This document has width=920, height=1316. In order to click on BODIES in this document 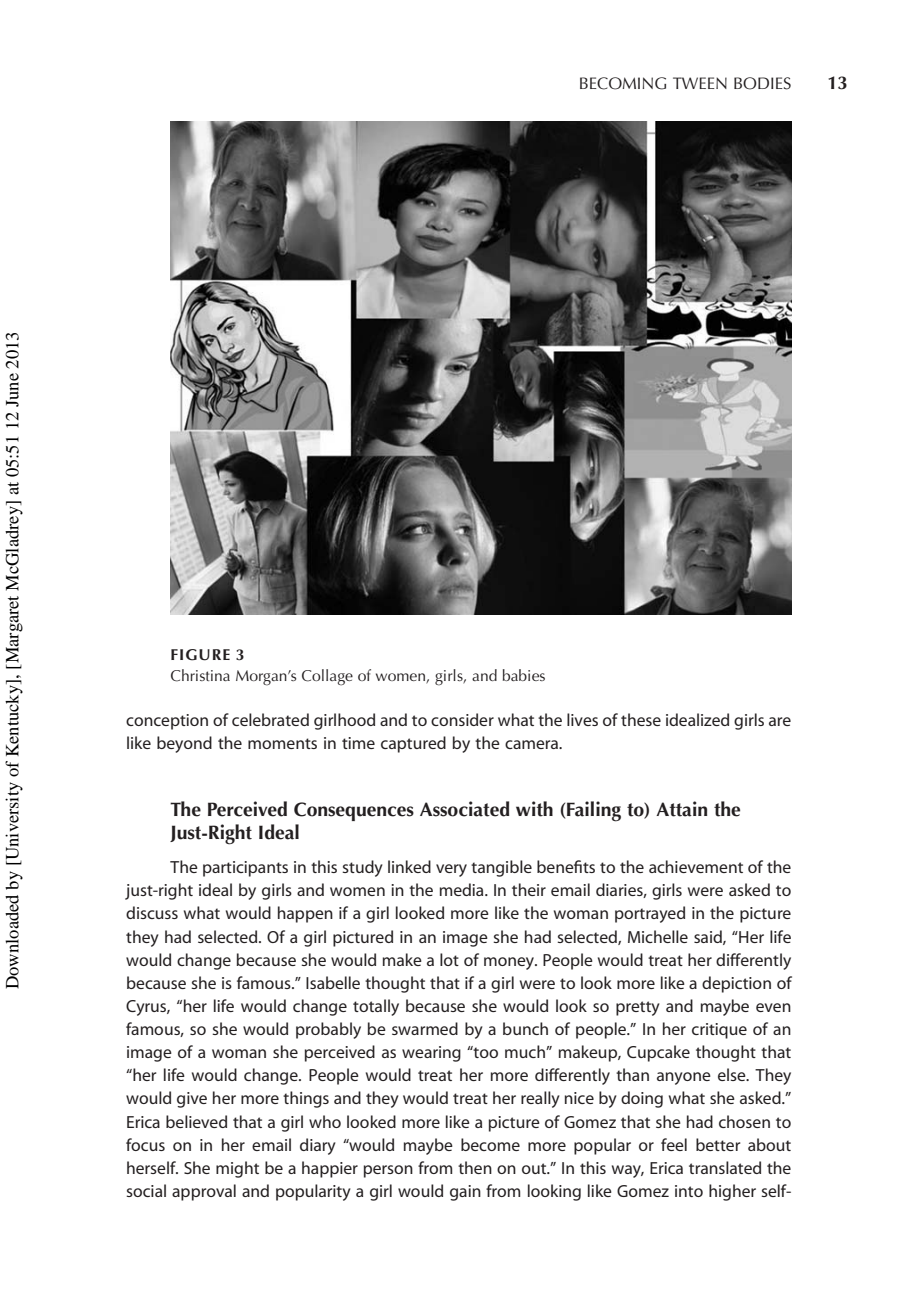, I will do `click(762, 83)`.
